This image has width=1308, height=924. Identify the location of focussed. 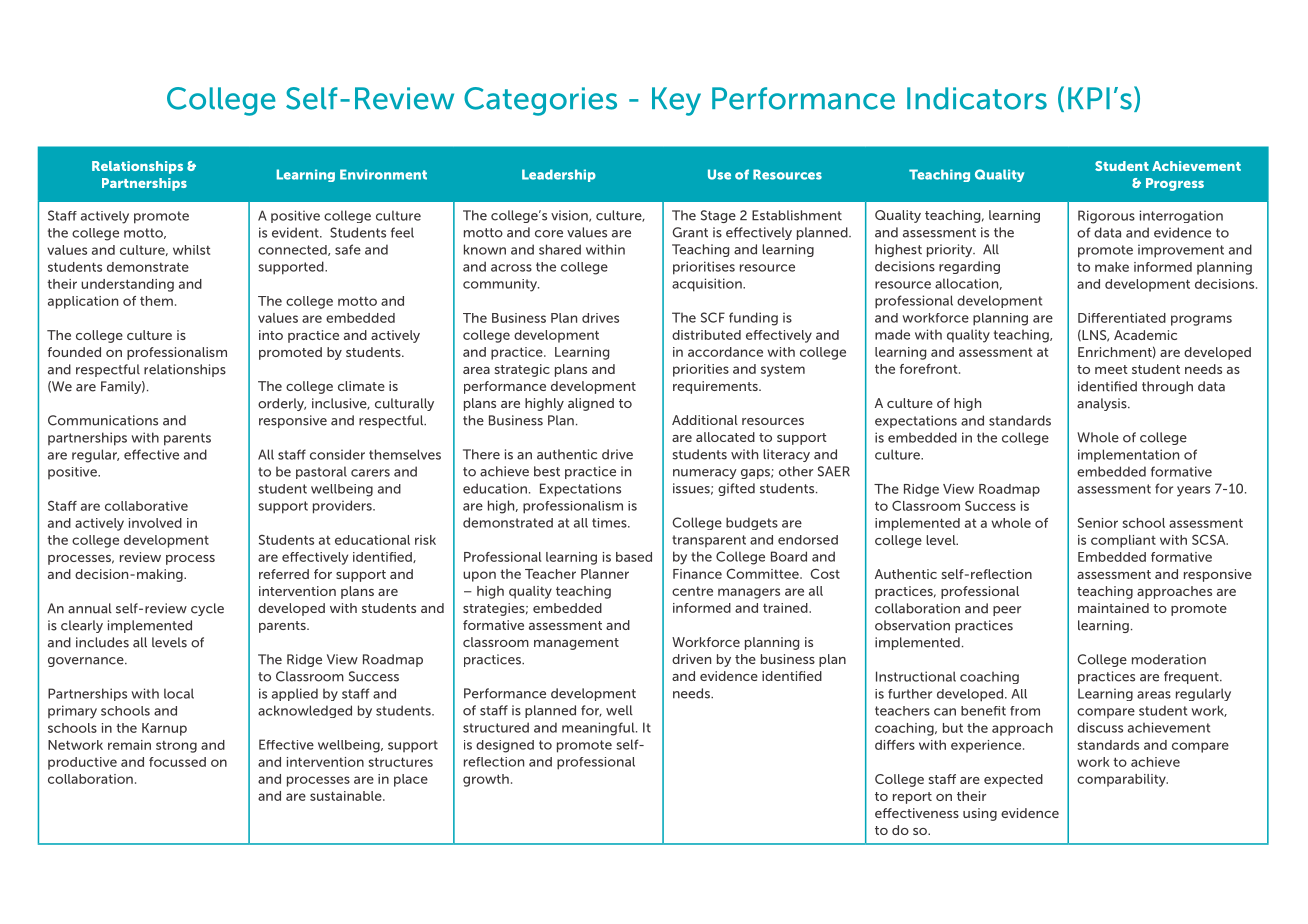
(177, 762).
